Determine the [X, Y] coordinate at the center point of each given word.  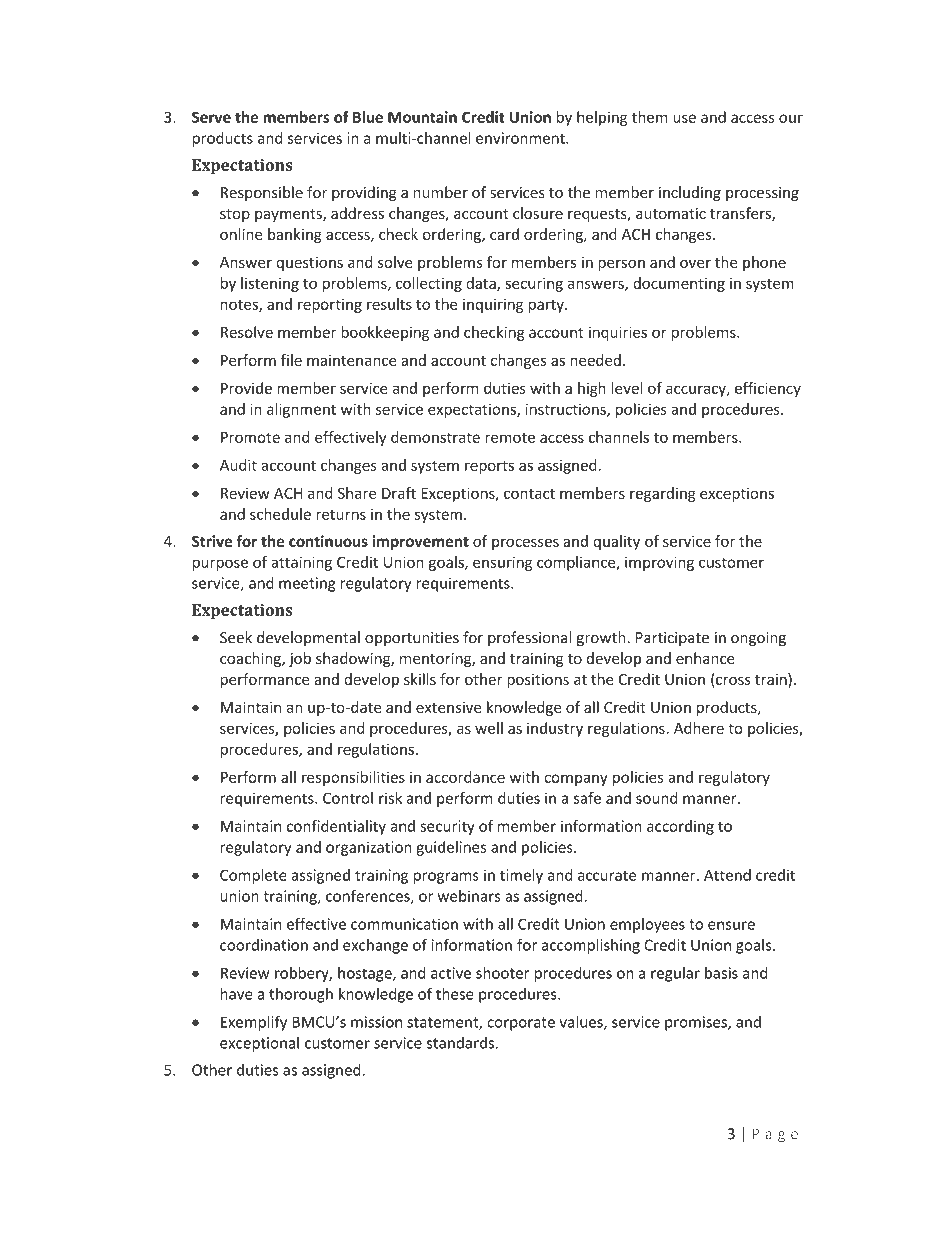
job [300, 659]
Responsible [262, 193]
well [489, 728]
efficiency [768, 389]
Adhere [699, 728]
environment [521, 138]
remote [510, 437]
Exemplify [254, 1023]
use [684, 118]
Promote [250, 437]
